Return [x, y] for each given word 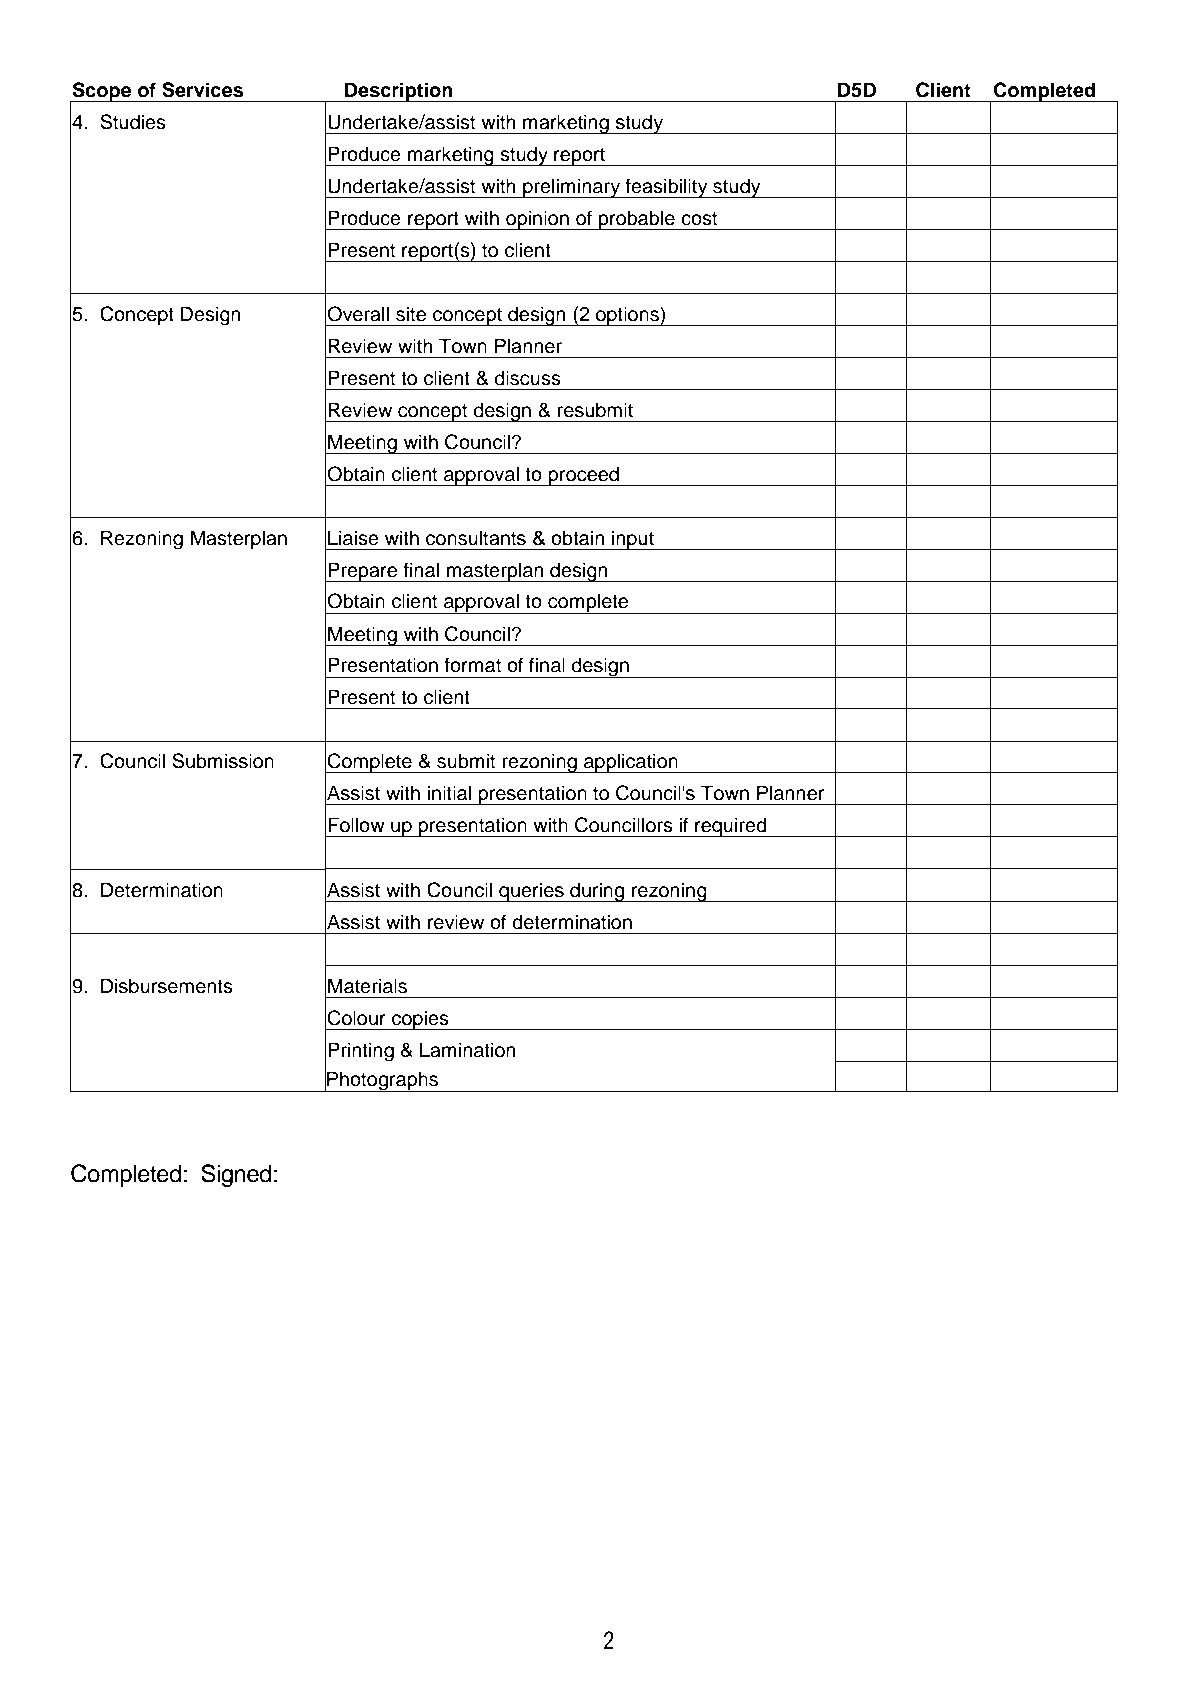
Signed [236, 1176]
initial [449, 793]
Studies [133, 122]
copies [420, 1020]
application [631, 763]
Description [399, 92]
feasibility [666, 188]
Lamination [468, 1050]
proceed [583, 476]
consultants [476, 538]
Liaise [353, 538]
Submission [223, 761]
